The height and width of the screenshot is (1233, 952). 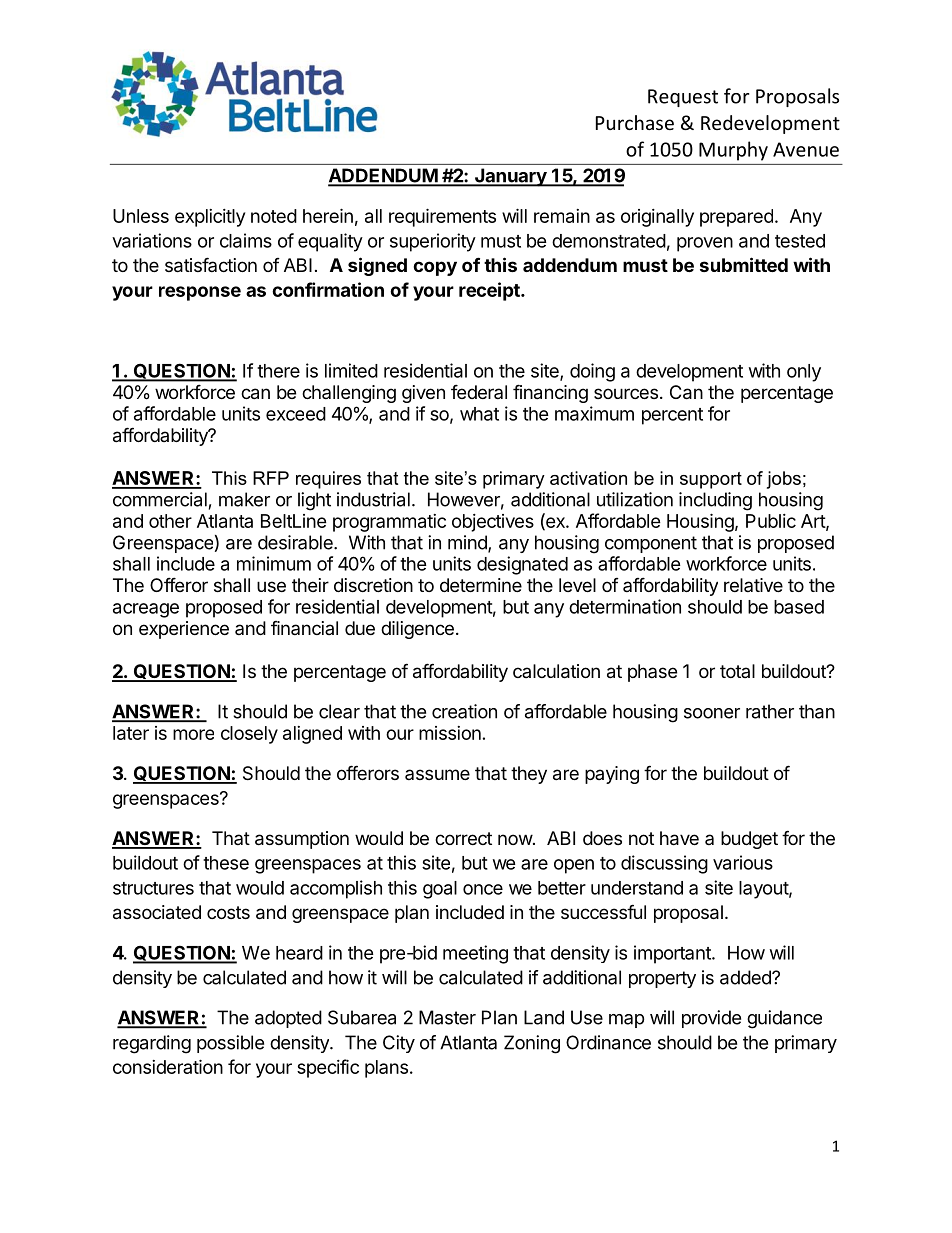 I want to click on minimum, so click(x=274, y=563).
